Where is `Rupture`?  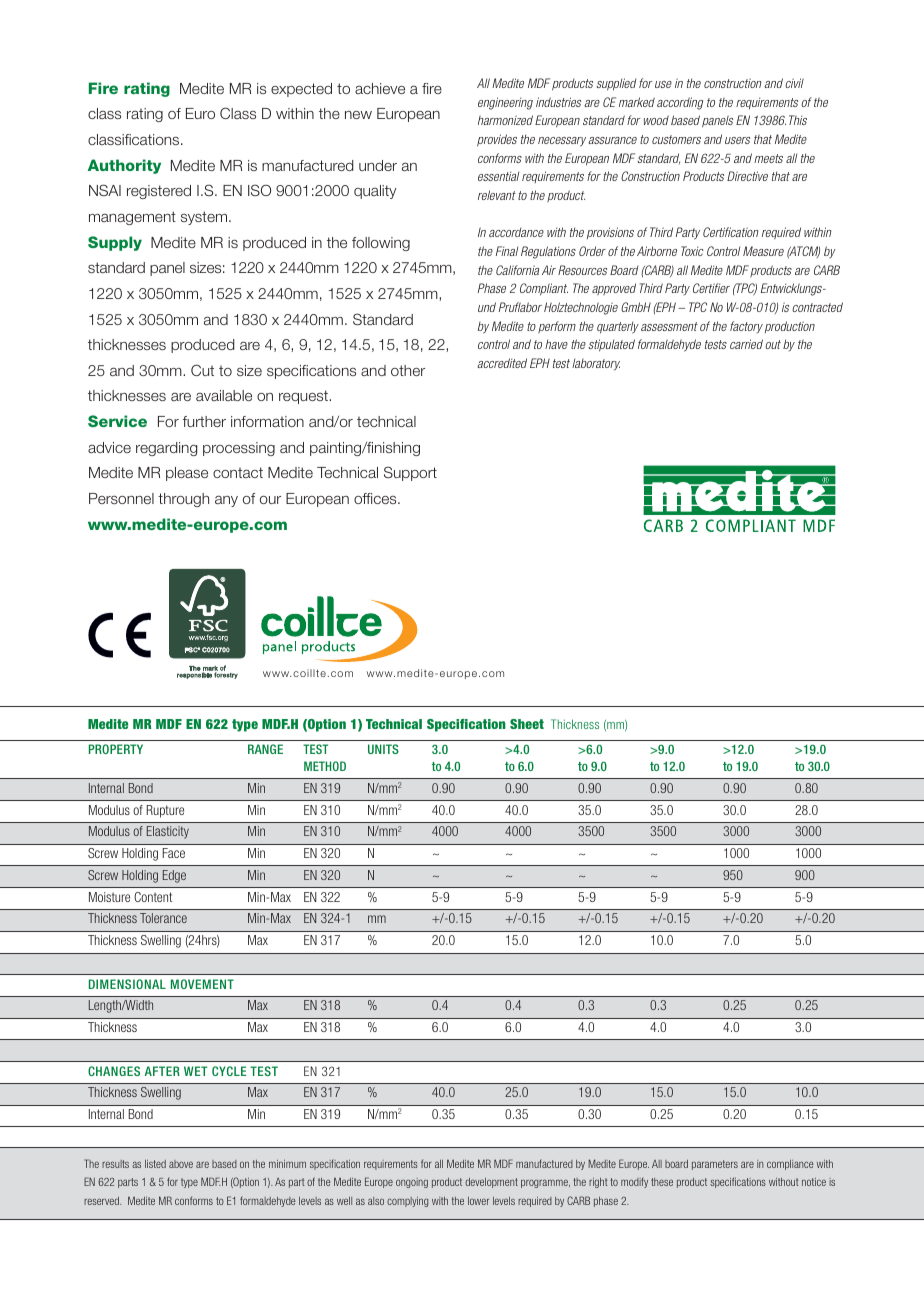 Rupture is located at coordinates (165, 811).
